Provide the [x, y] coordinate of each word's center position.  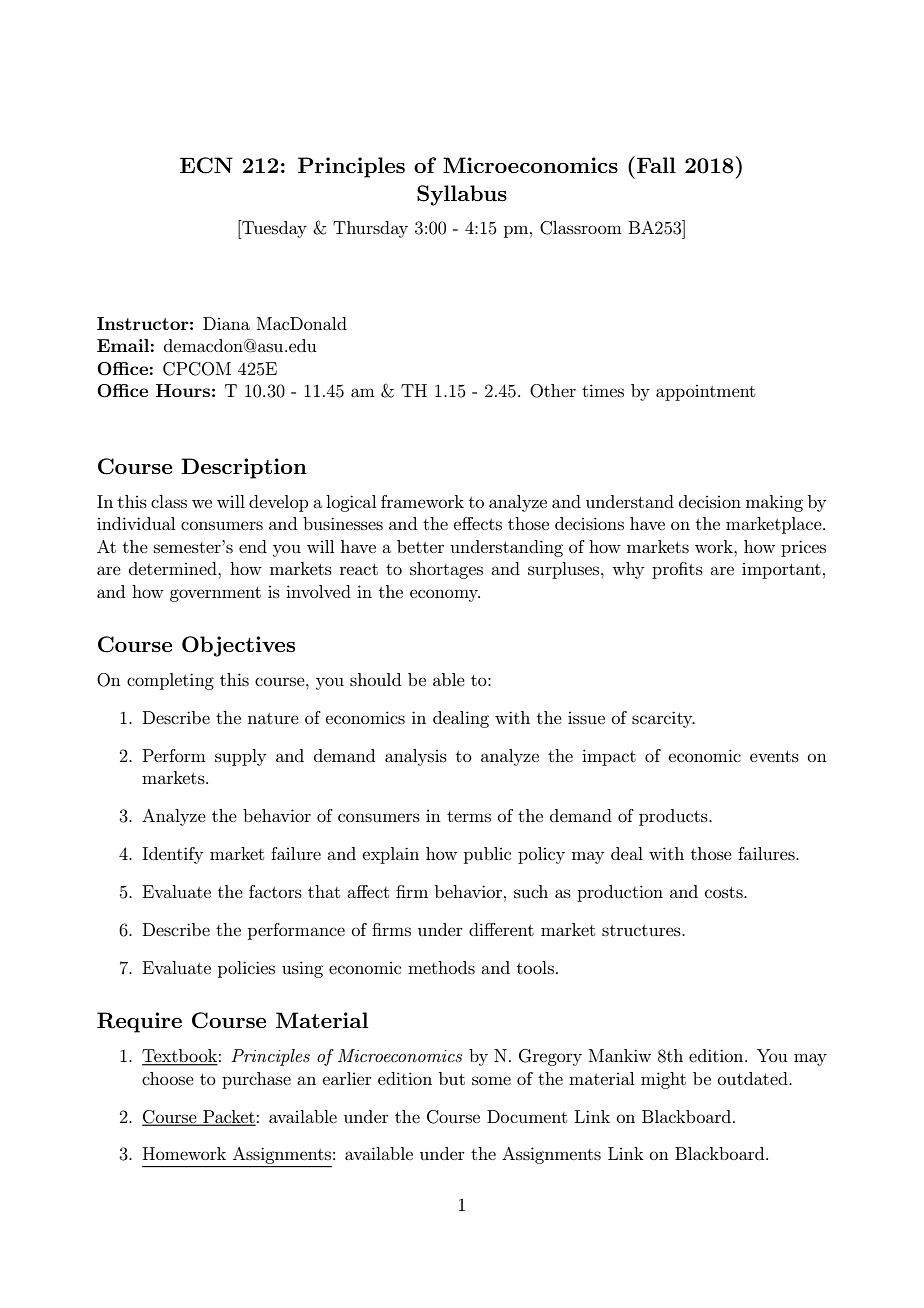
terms [469, 816]
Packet [228, 1117]
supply [240, 757]
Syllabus [462, 195]
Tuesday [273, 229]
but [452, 1078]
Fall [656, 165]
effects [478, 523]
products [674, 817]
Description [244, 468]
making [774, 503]
